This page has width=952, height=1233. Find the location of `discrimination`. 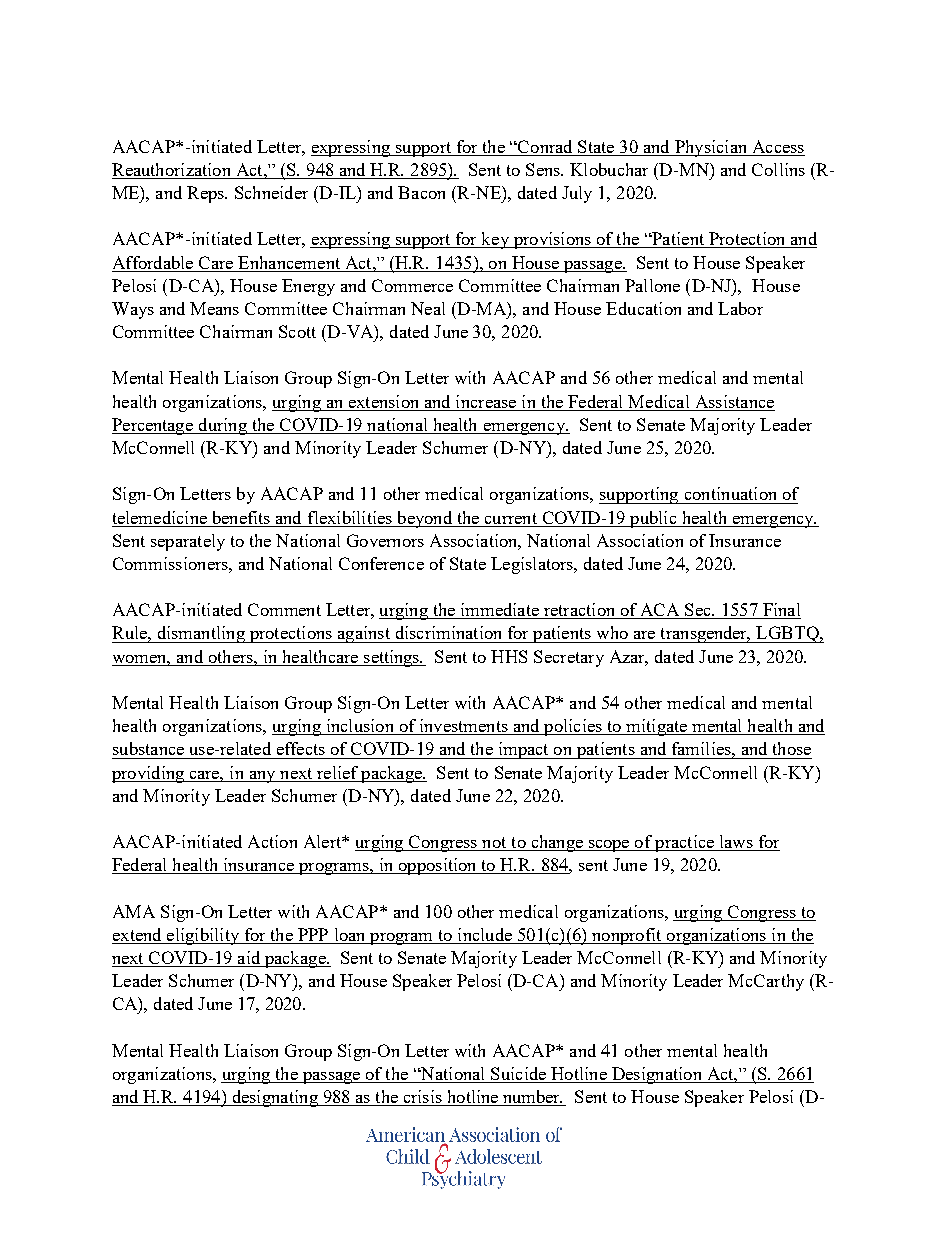

discrimination is located at coordinates (448, 632).
